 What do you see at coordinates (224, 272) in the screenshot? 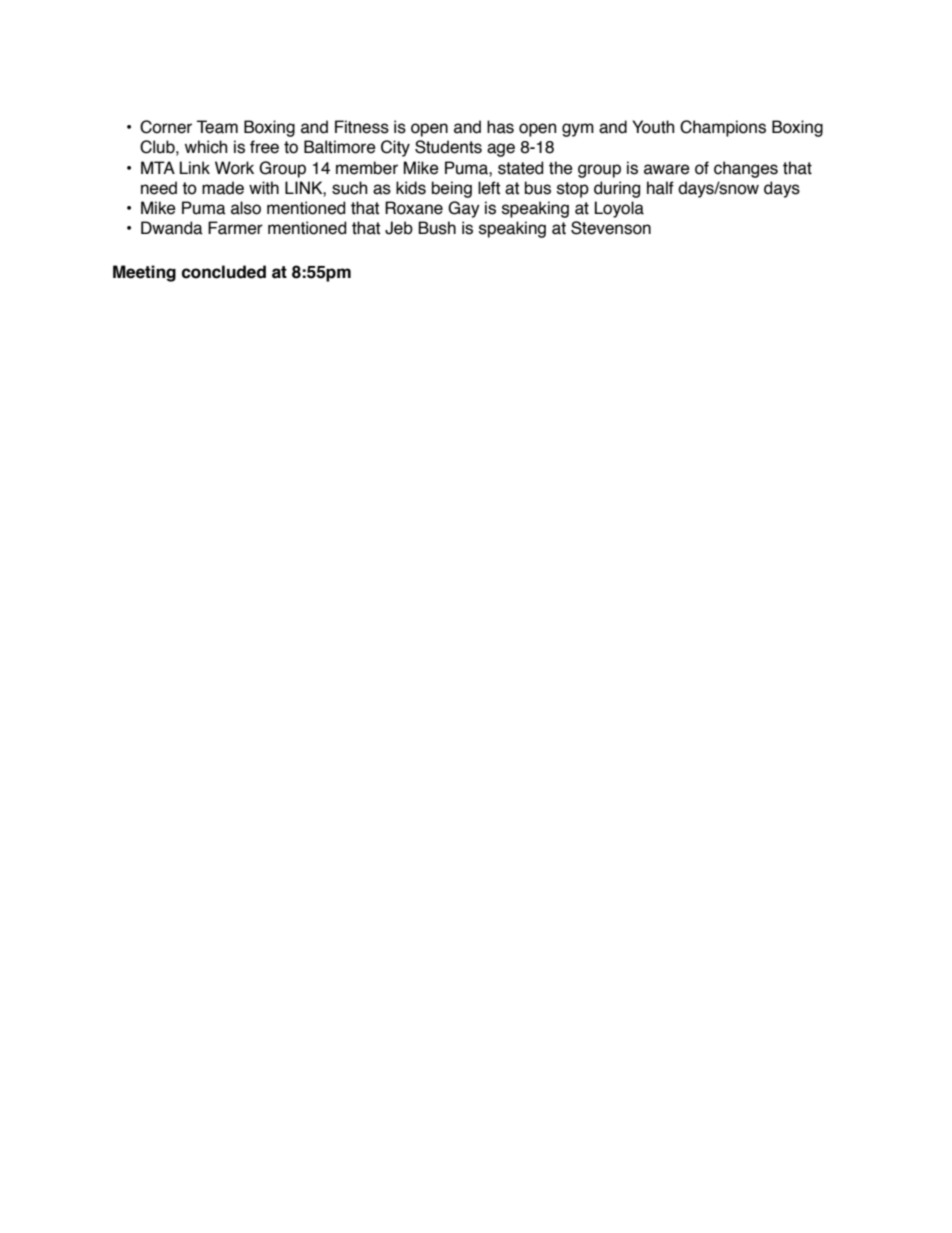
I see `concluded` at bounding box center [224, 272].
